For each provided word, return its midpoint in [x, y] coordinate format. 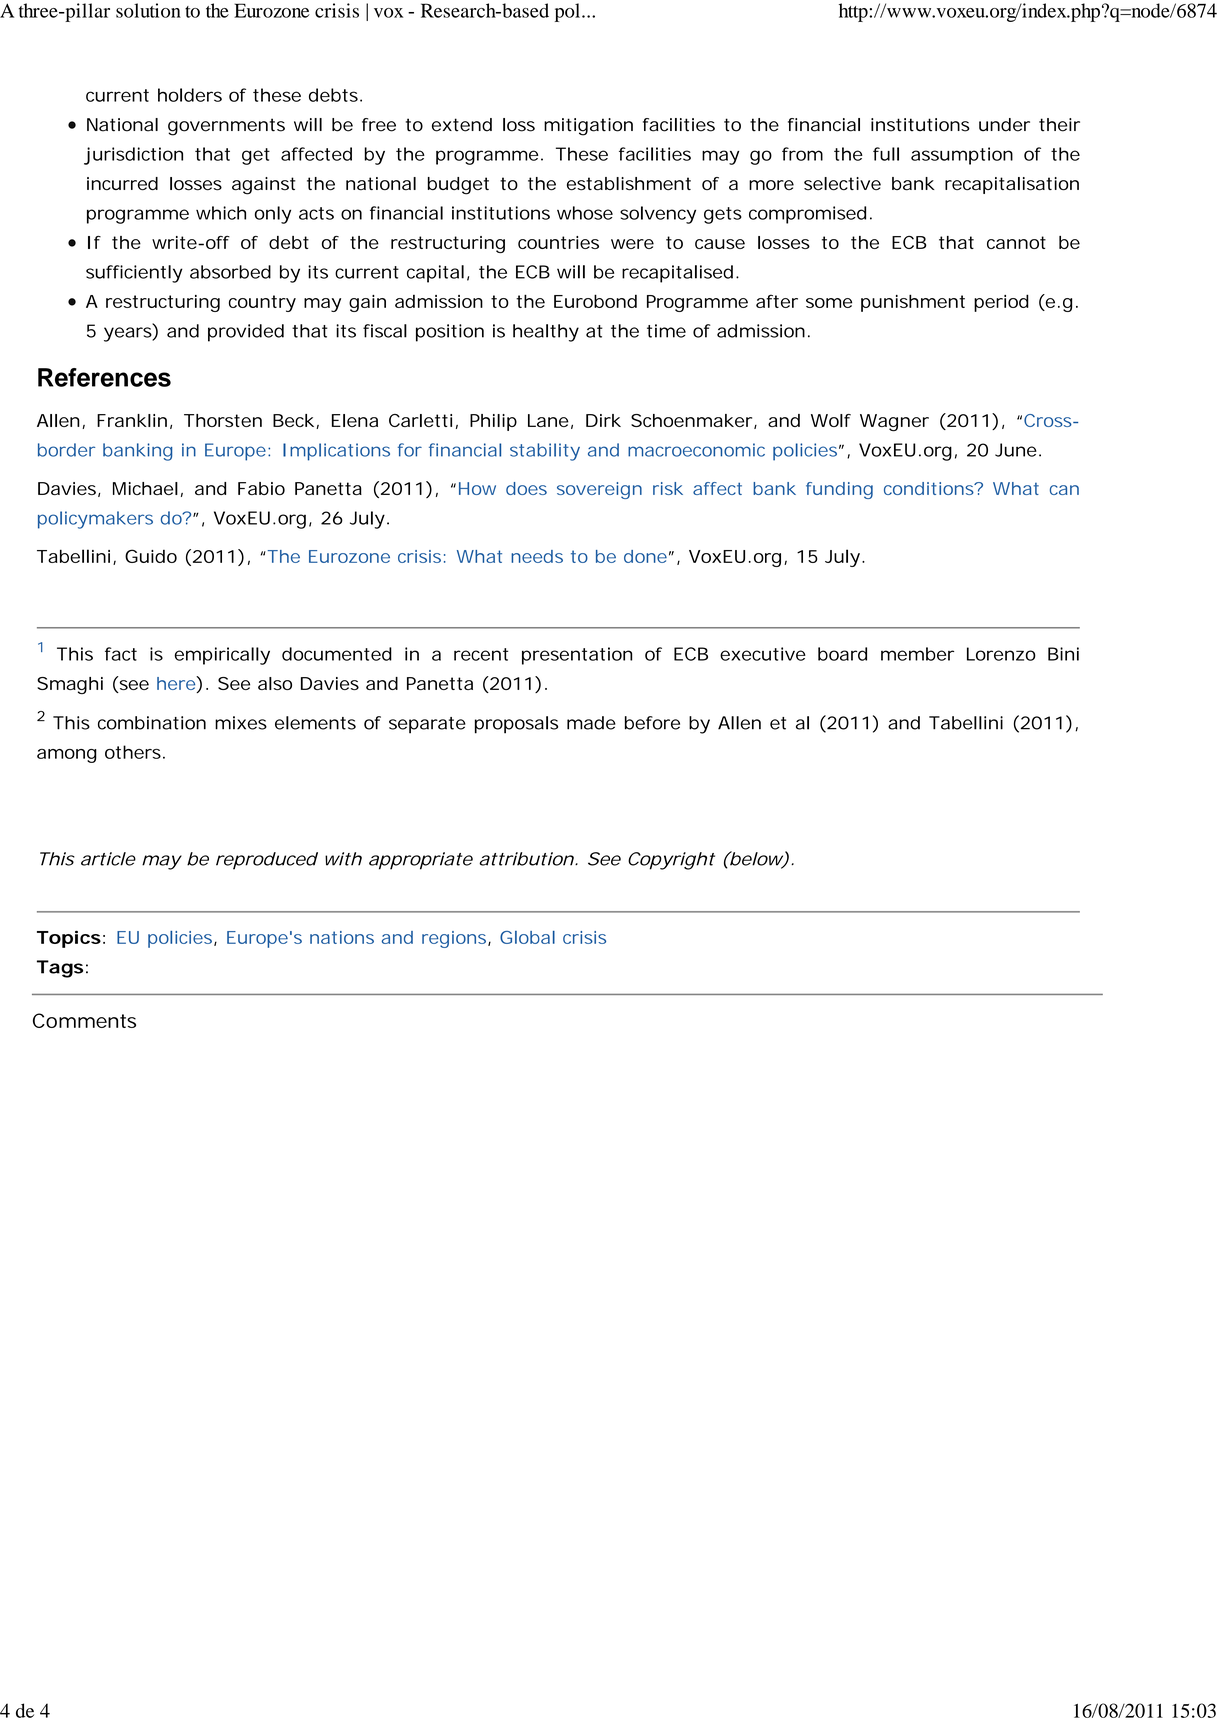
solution [148, 10]
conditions [930, 488]
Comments [84, 1020]
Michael [145, 488]
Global [527, 937]
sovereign [599, 490]
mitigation [588, 127]
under [1004, 125]
